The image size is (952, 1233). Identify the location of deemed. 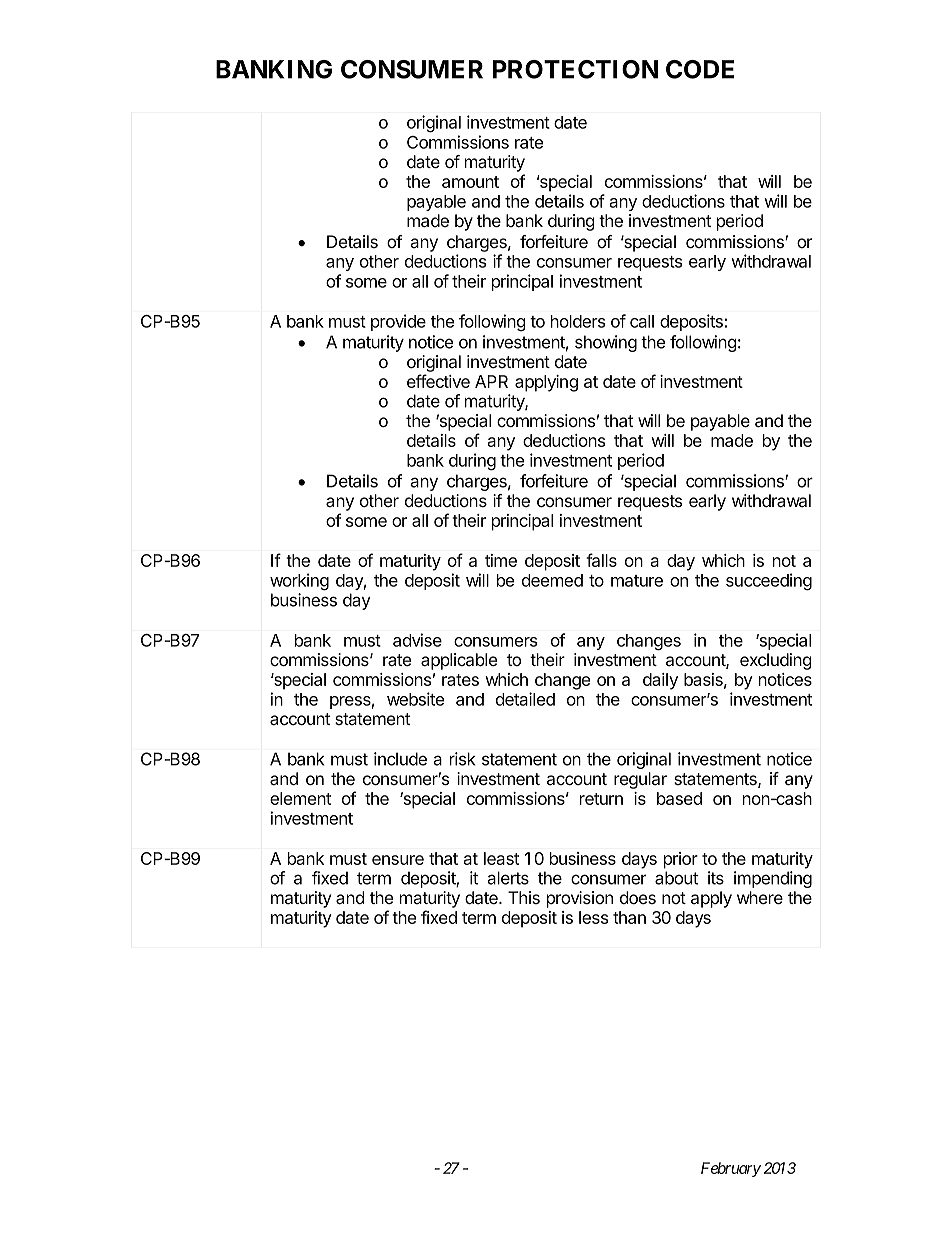
(552, 580).
